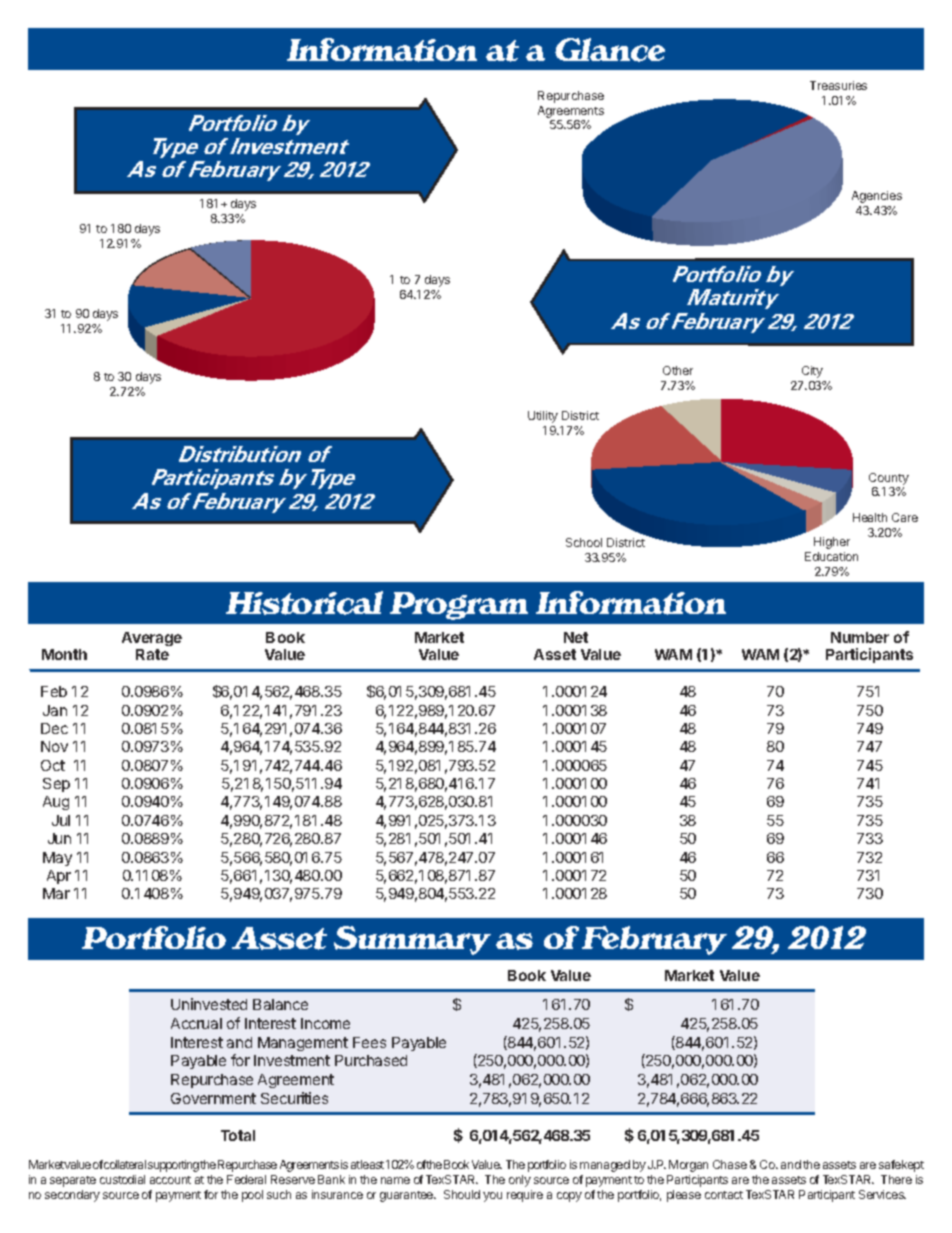 The image size is (952, 1233). What do you see at coordinates (543, 417) in the screenshot?
I see `Utility` at bounding box center [543, 417].
